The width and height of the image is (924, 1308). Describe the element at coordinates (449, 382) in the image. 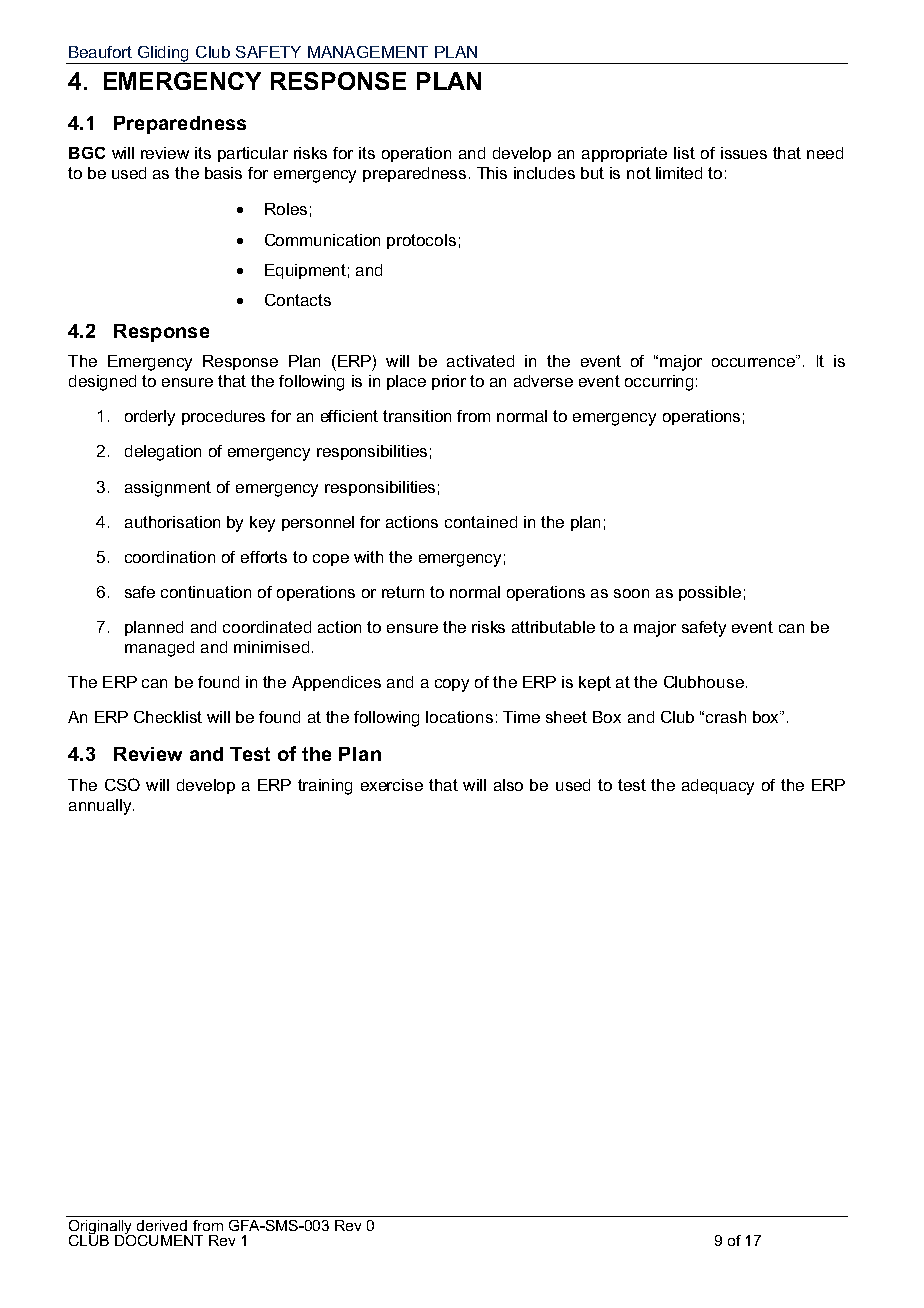

I see `prior` at that location.
